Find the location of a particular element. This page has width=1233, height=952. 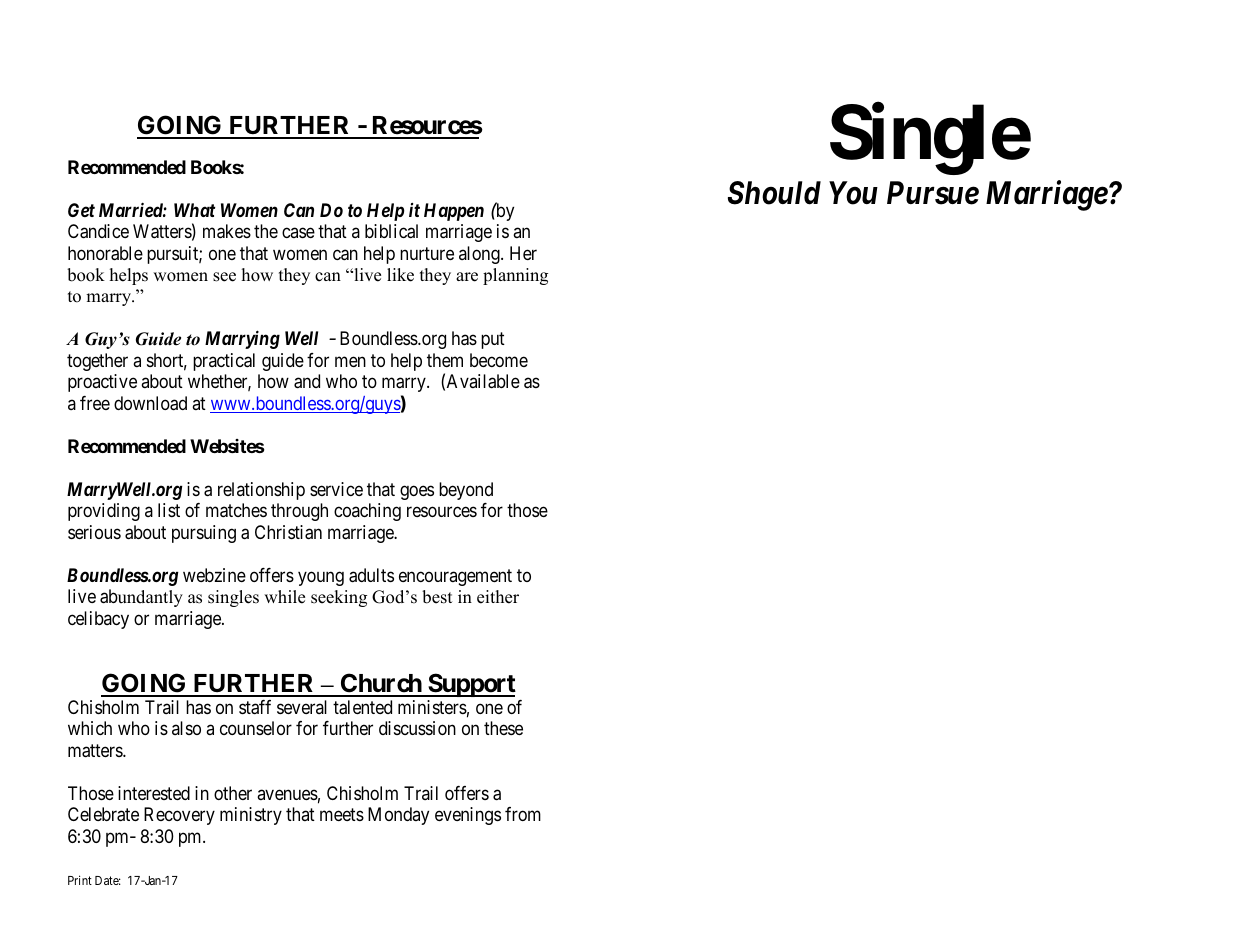

Happen is located at coordinates (454, 212).
